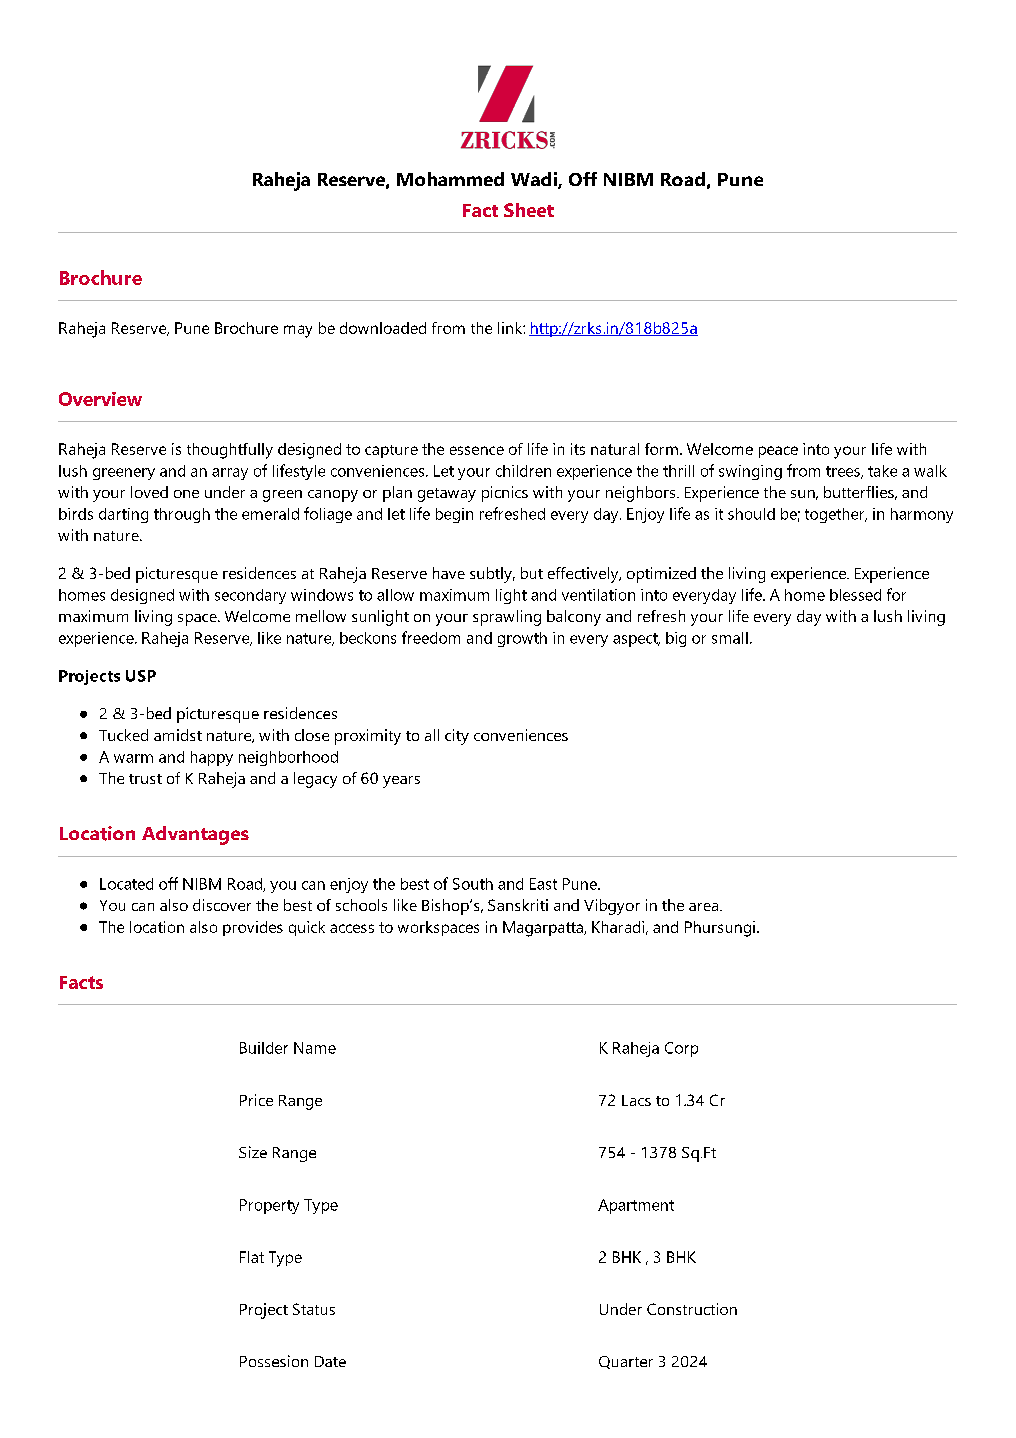 This page has height=1438, width=1016. What do you see at coordinates (543, 884) in the page?
I see `East` at bounding box center [543, 884].
